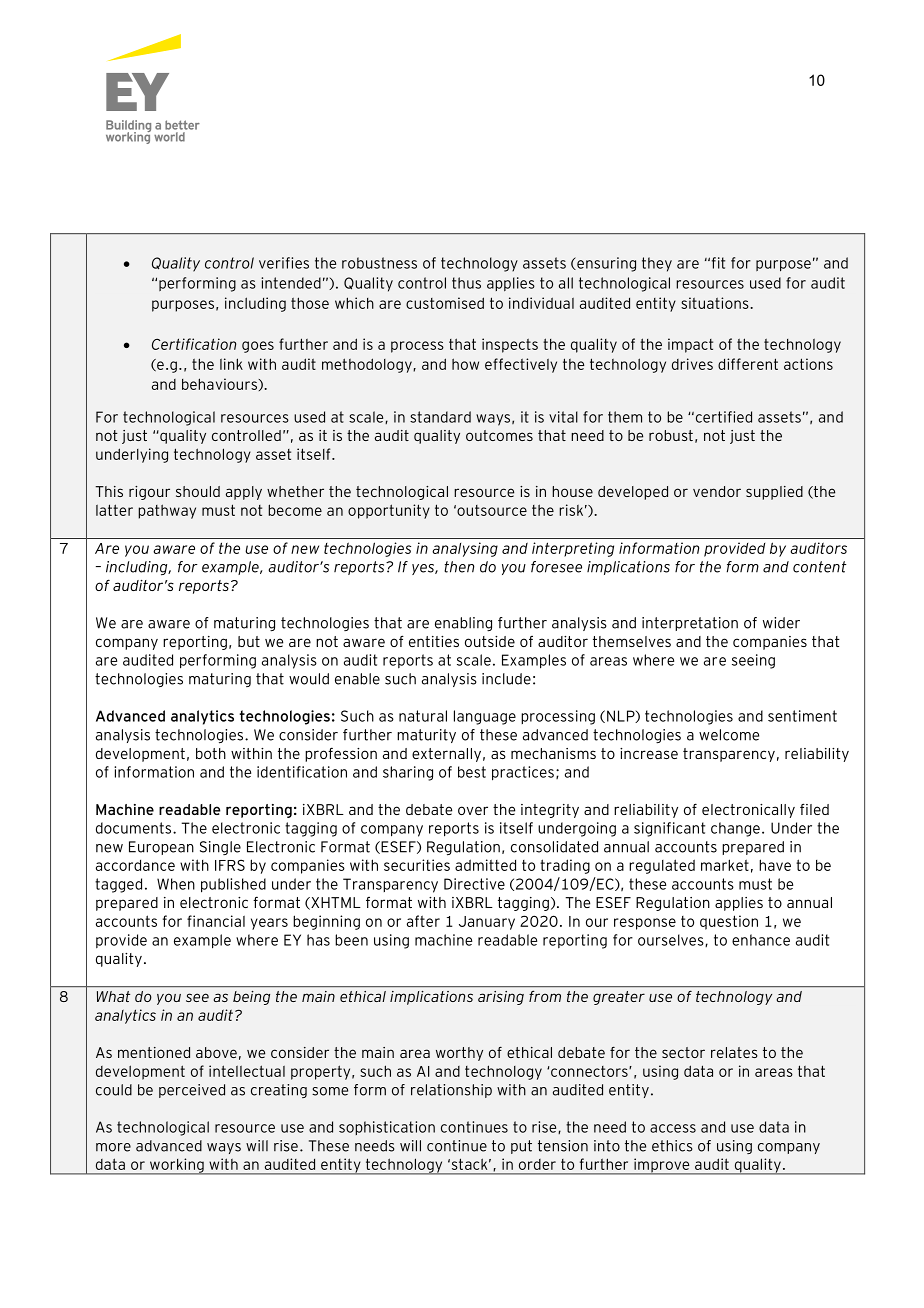 Image resolution: width=924 pixels, height=1308 pixels. I want to click on Certification, so click(194, 344).
